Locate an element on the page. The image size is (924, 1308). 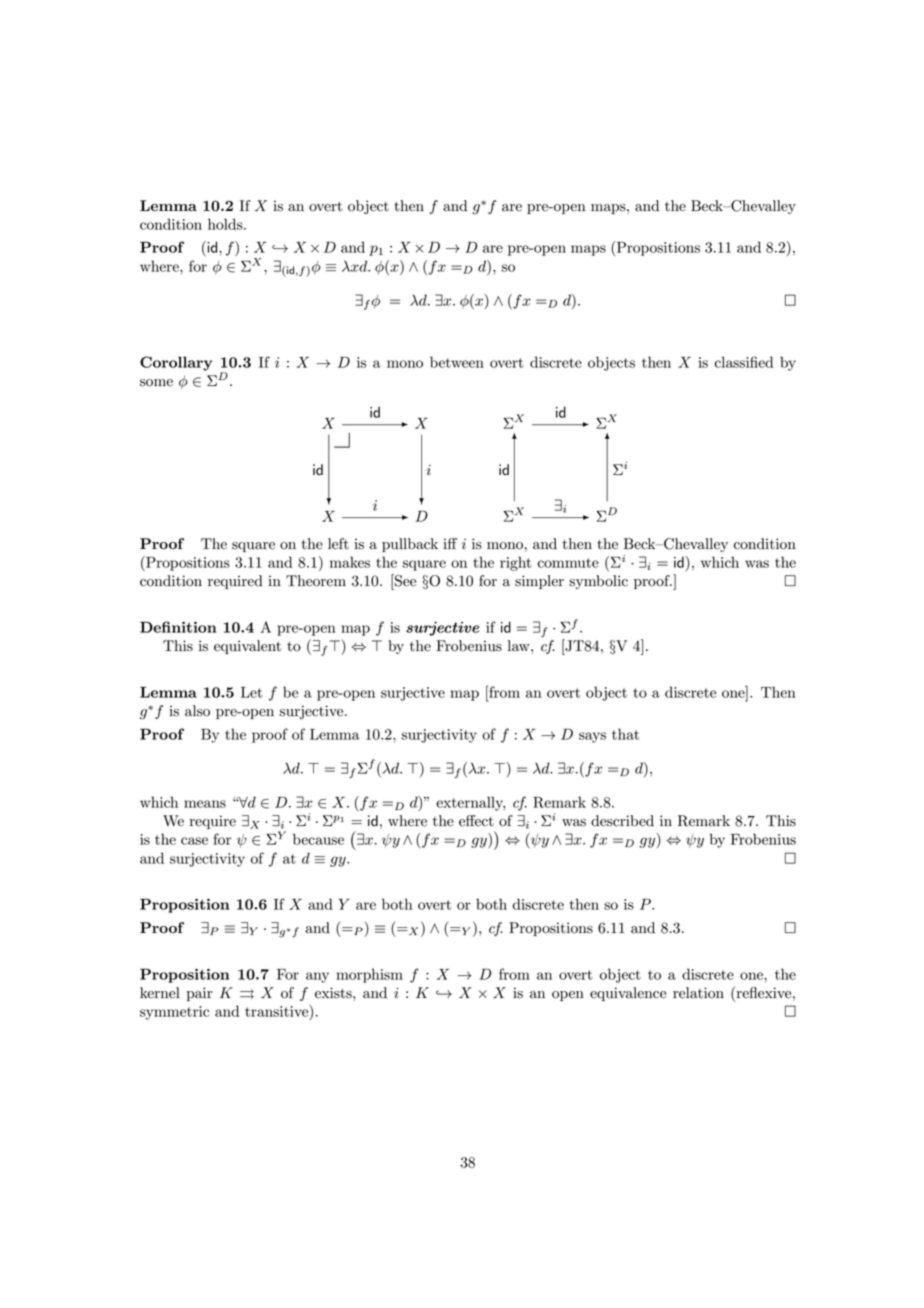
symbolic is located at coordinates (598, 582).
